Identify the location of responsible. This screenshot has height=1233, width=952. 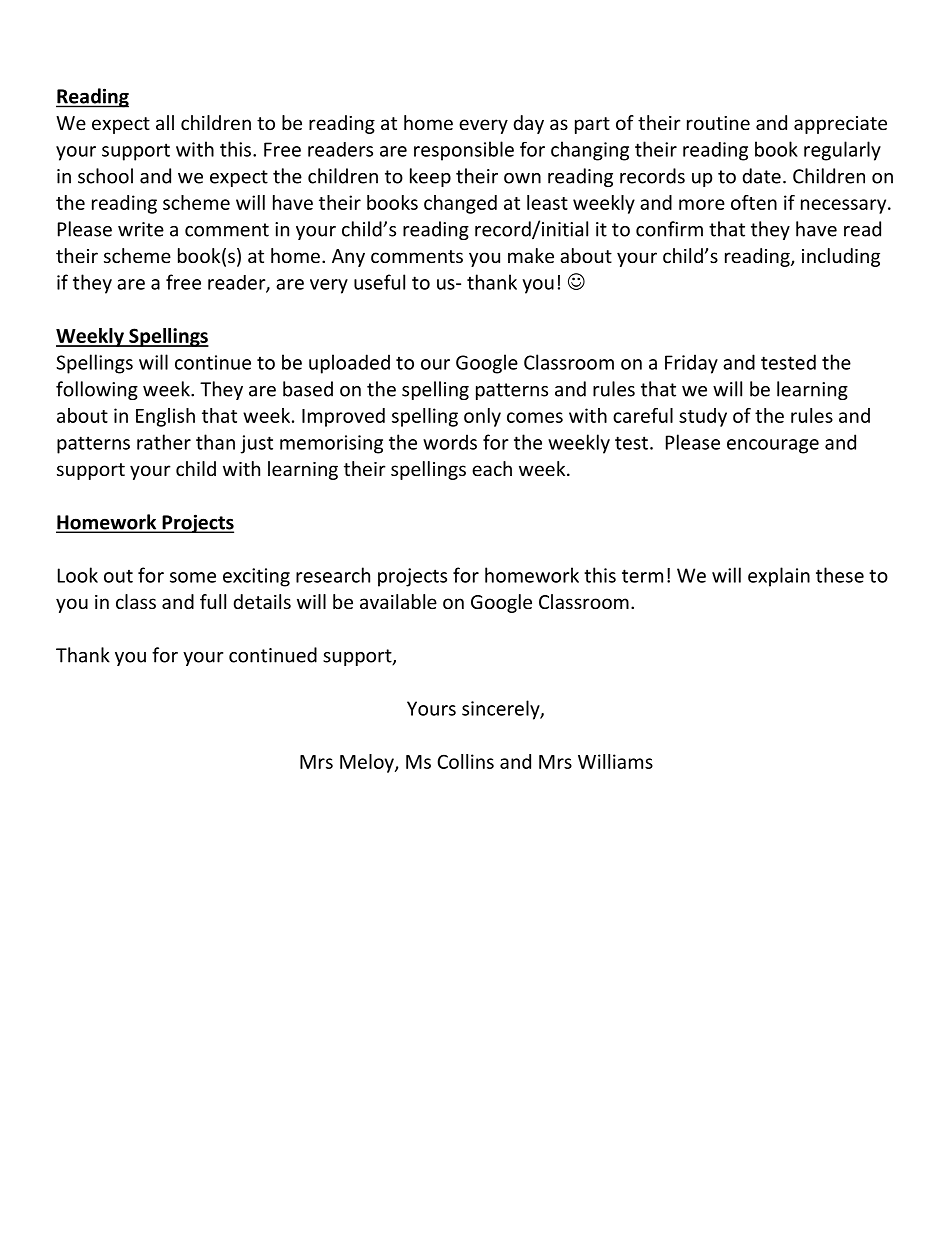
(464, 151).
